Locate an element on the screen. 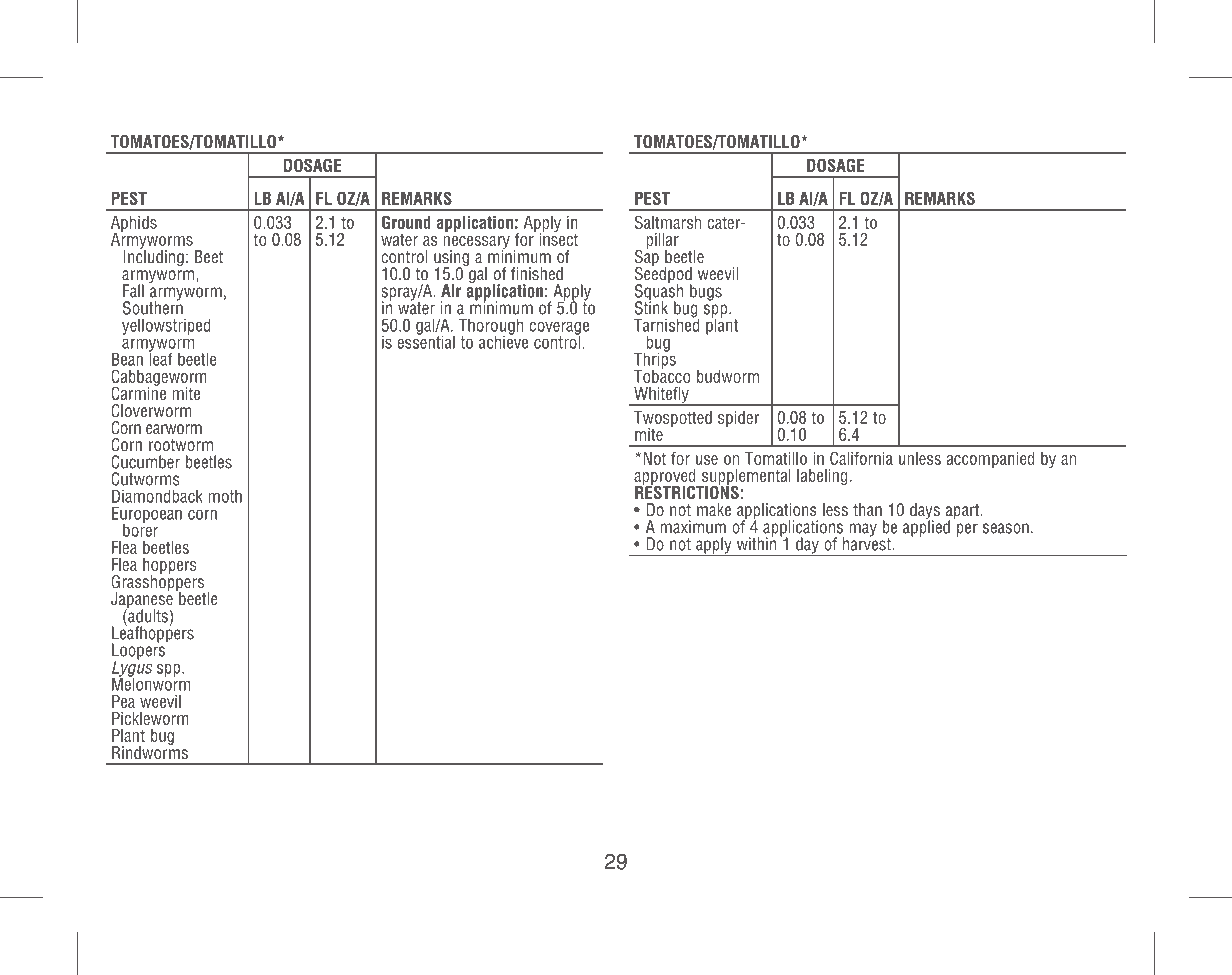  Aphids is located at coordinates (134, 225).
